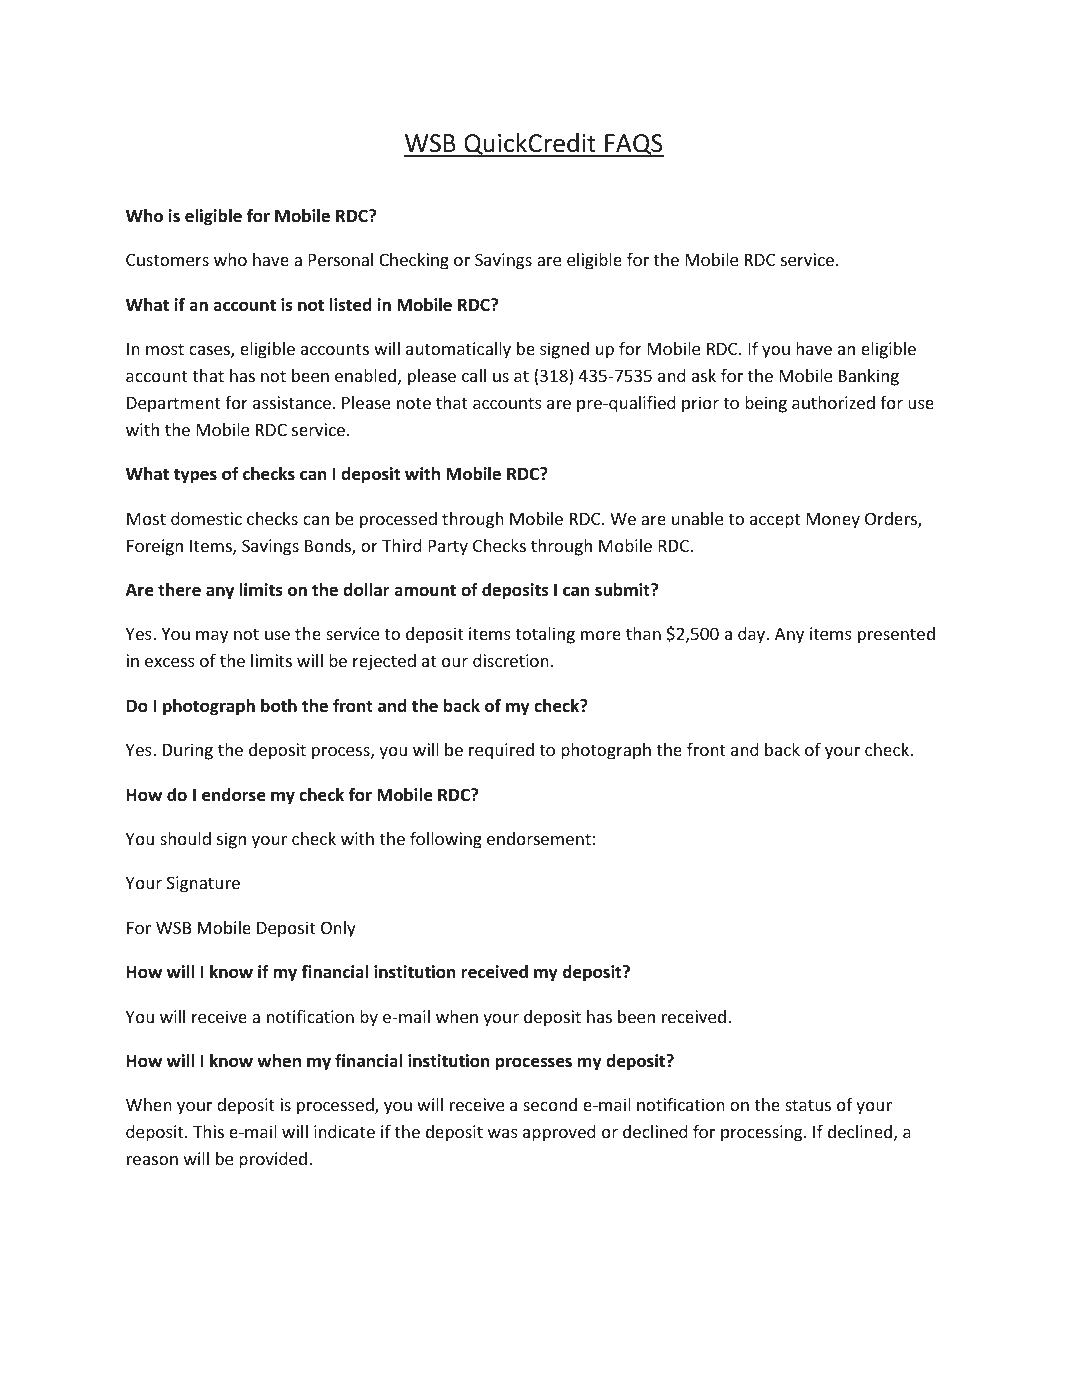 The width and height of the screenshot is (1068, 1382). Describe the element at coordinates (833, 521) in the screenshot. I see `Money` at that location.
